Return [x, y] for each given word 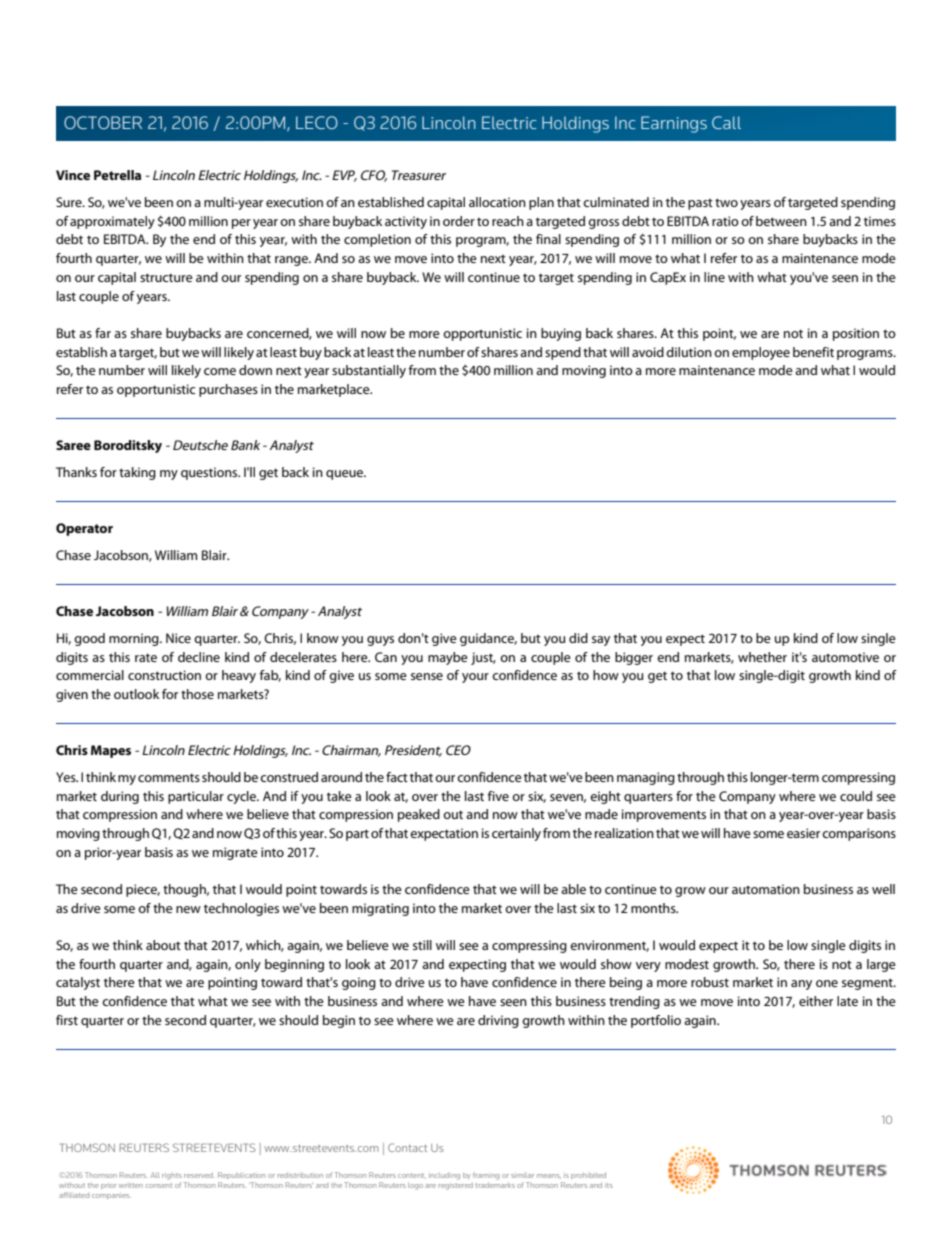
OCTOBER [103, 122]
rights [172, 1176]
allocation [497, 202]
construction [164, 675]
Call [726, 122]
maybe [448, 658]
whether [762, 657]
